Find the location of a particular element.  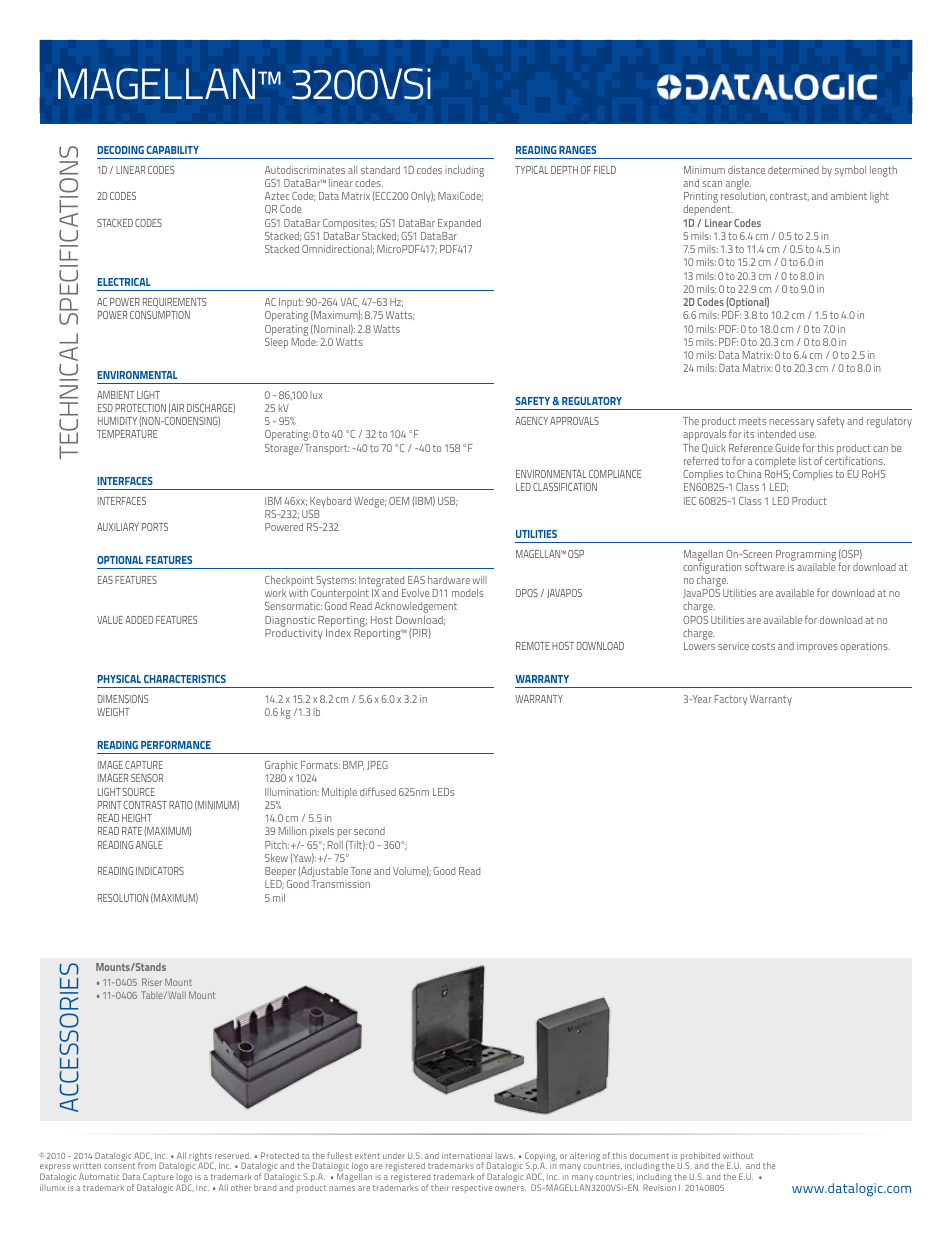

REMOTE is located at coordinates (533, 646).
